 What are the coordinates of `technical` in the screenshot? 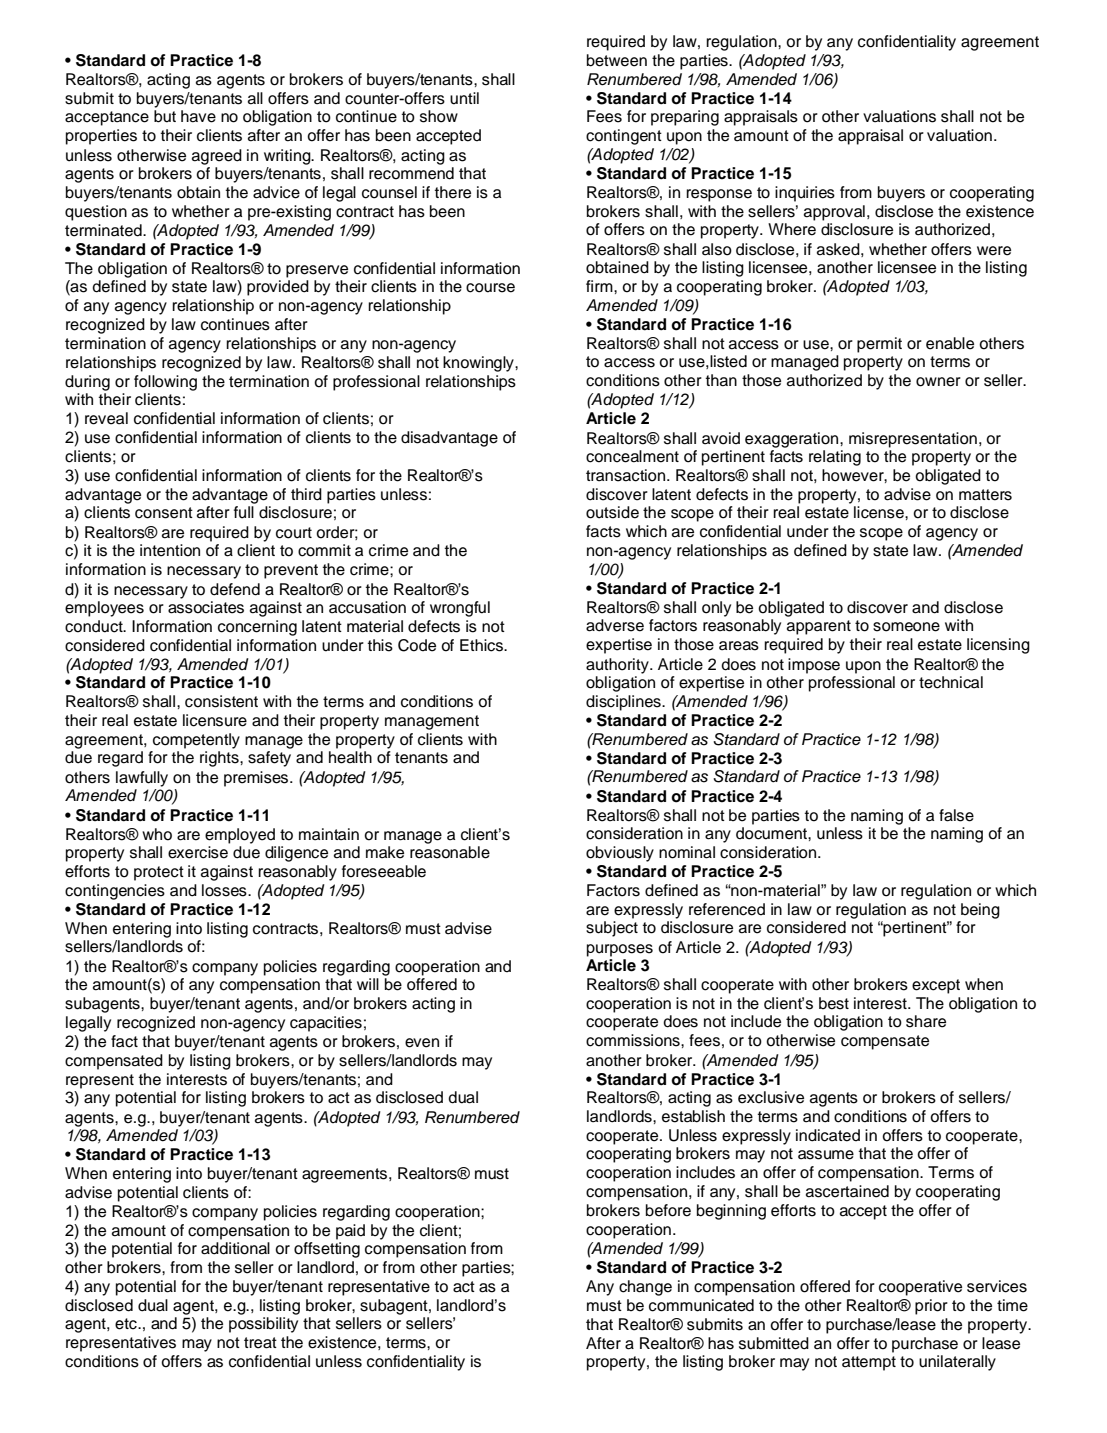 It's located at (951, 682).
